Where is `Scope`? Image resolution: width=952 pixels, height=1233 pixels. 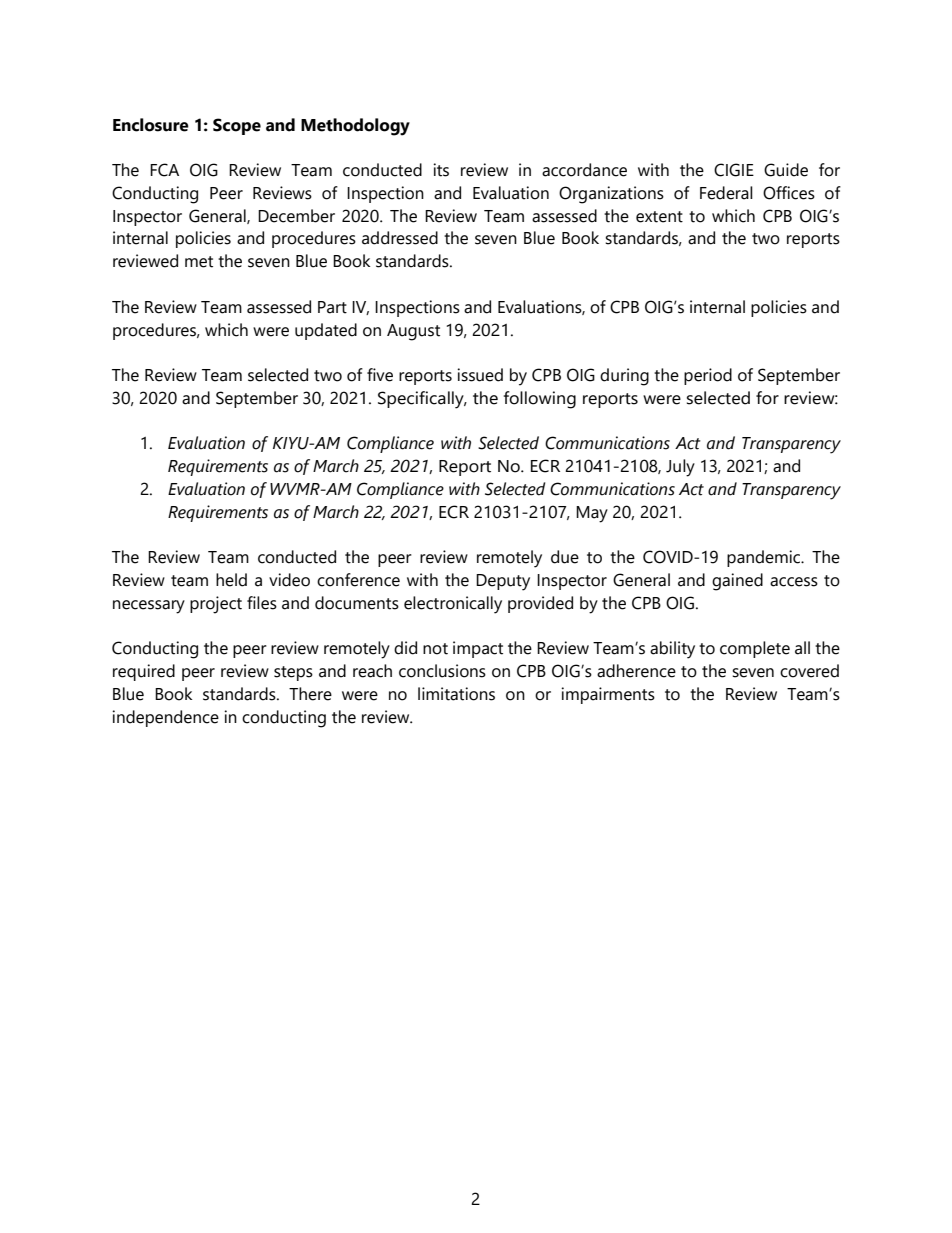
Scope is located at coordinates (237, 126).
